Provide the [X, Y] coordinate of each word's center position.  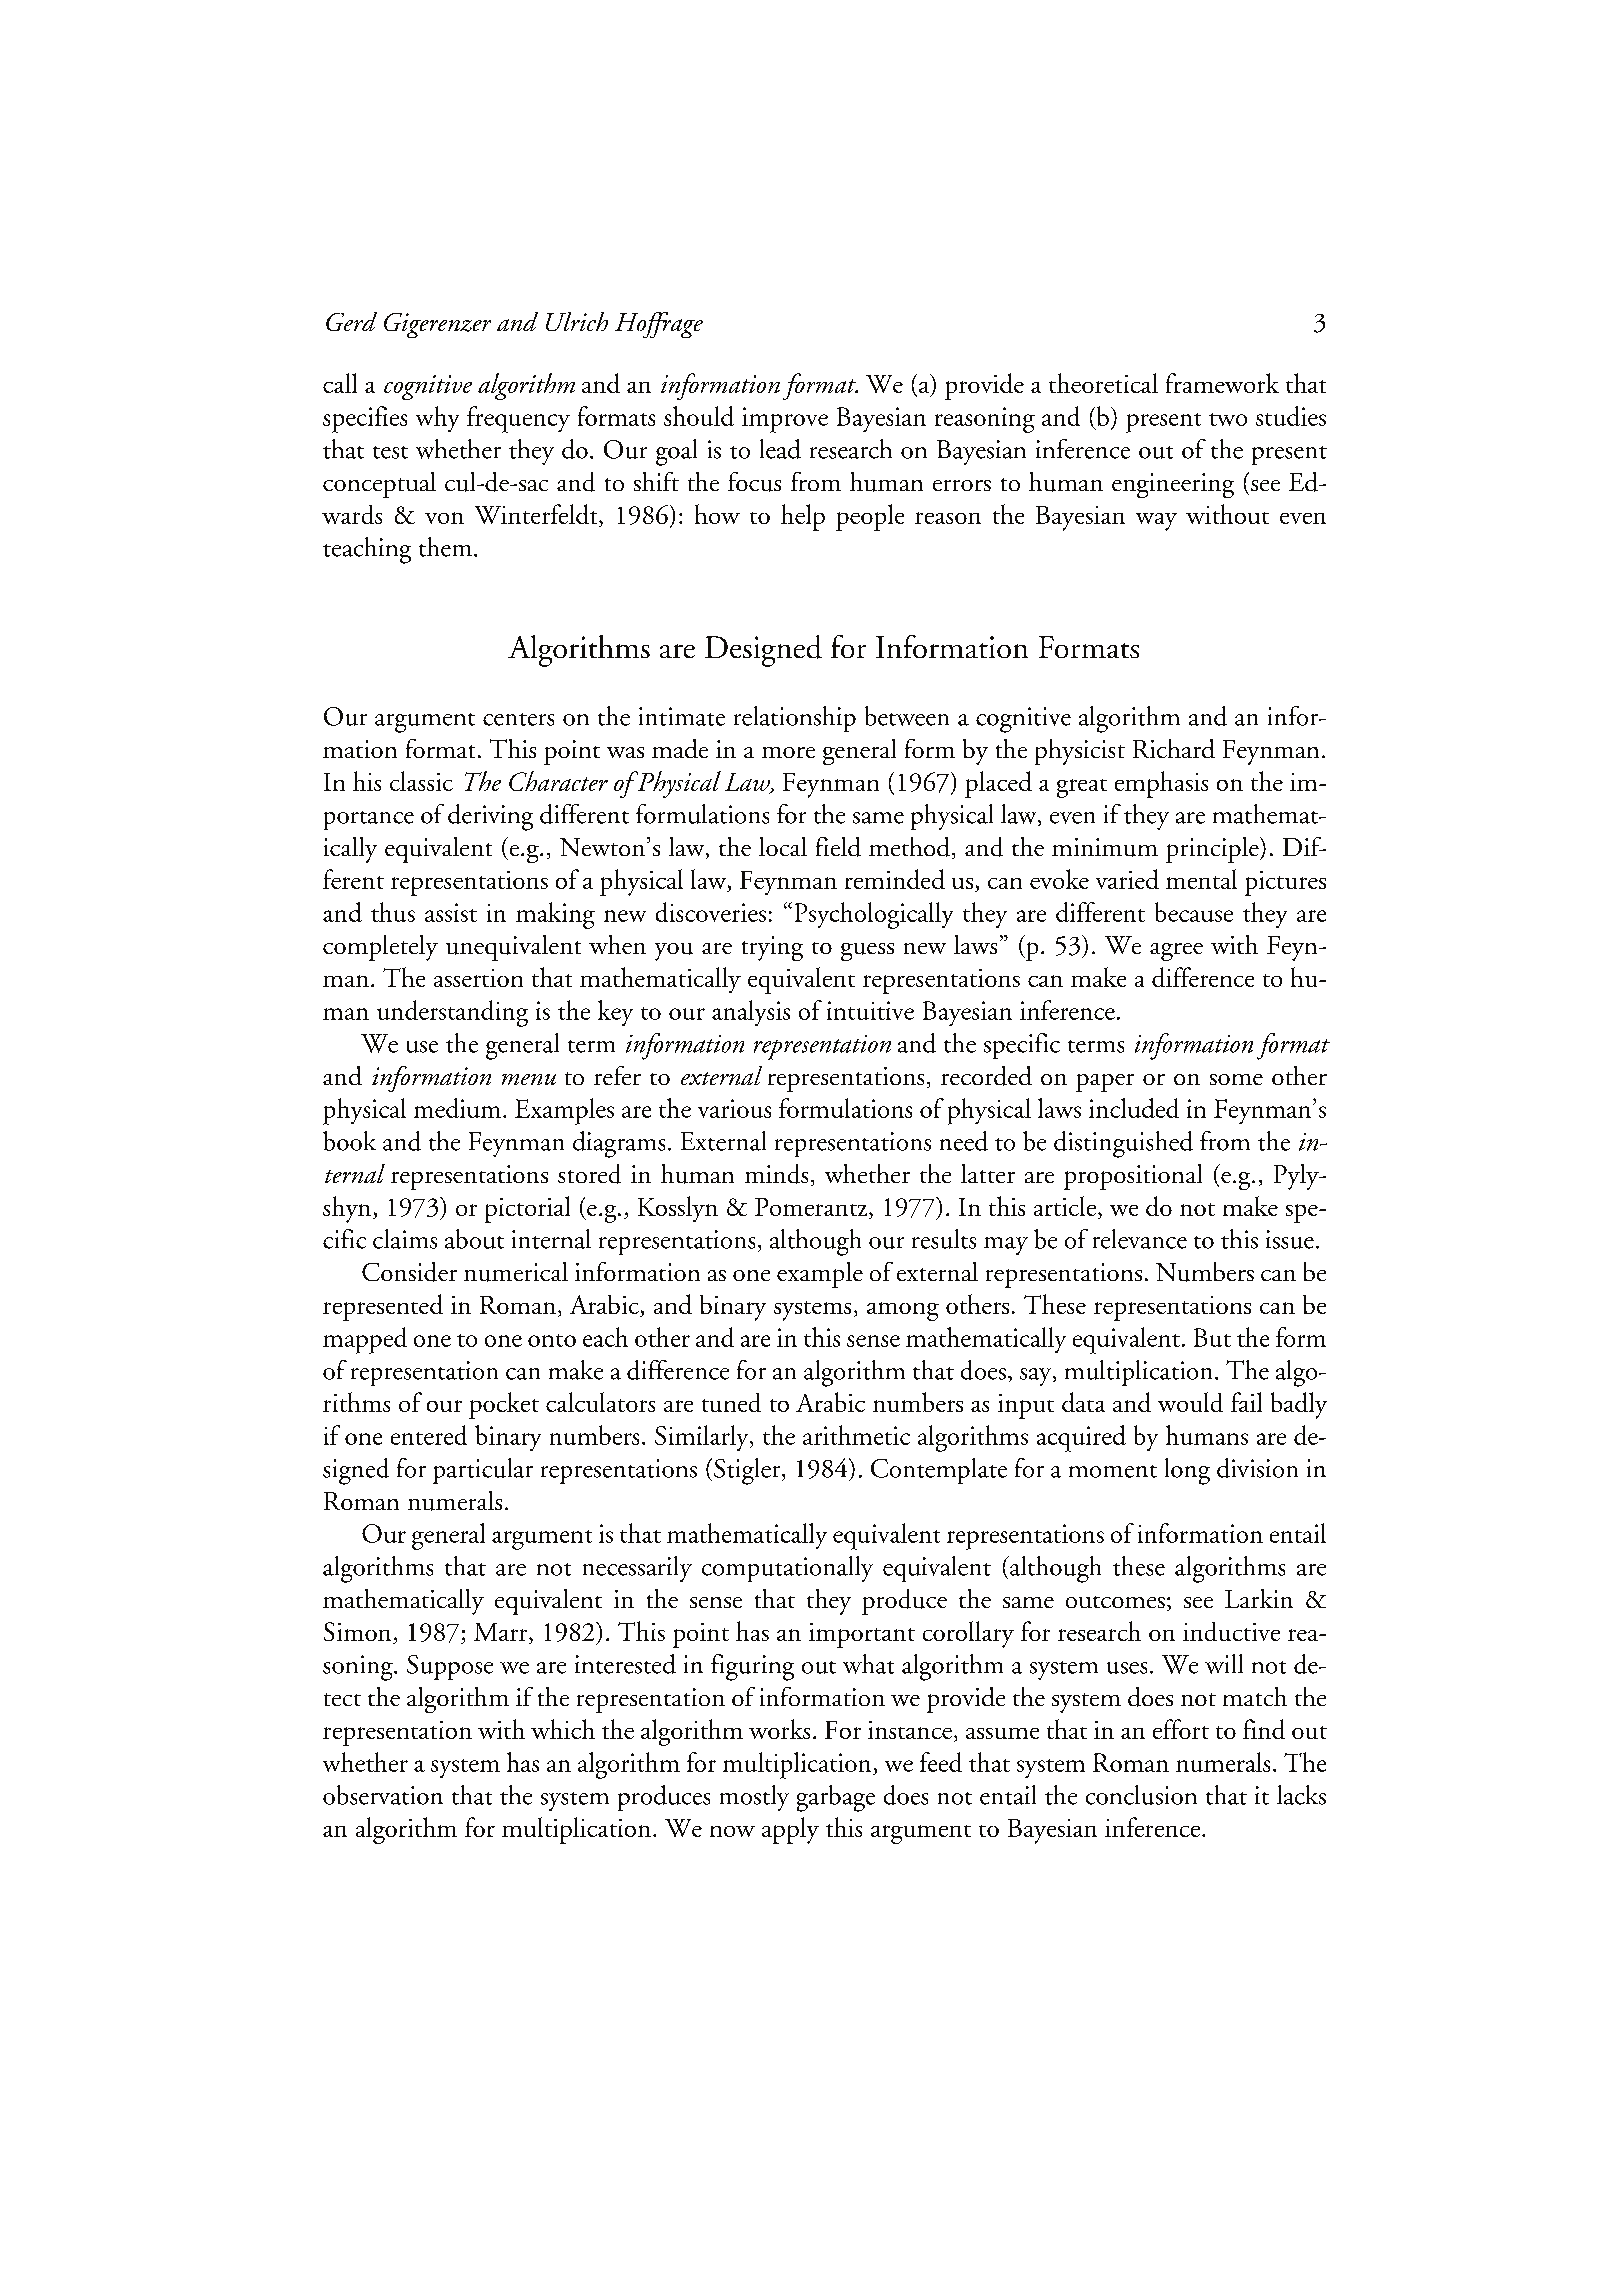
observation [383, 1795]
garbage [836, 1798]
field [838, 847]
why [437, 419]
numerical [516, 1272]
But [1212, 1337]
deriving [490, 817]
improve [785, 420]
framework [1222, 383]
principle [1213, 850]
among [903, 1311]
